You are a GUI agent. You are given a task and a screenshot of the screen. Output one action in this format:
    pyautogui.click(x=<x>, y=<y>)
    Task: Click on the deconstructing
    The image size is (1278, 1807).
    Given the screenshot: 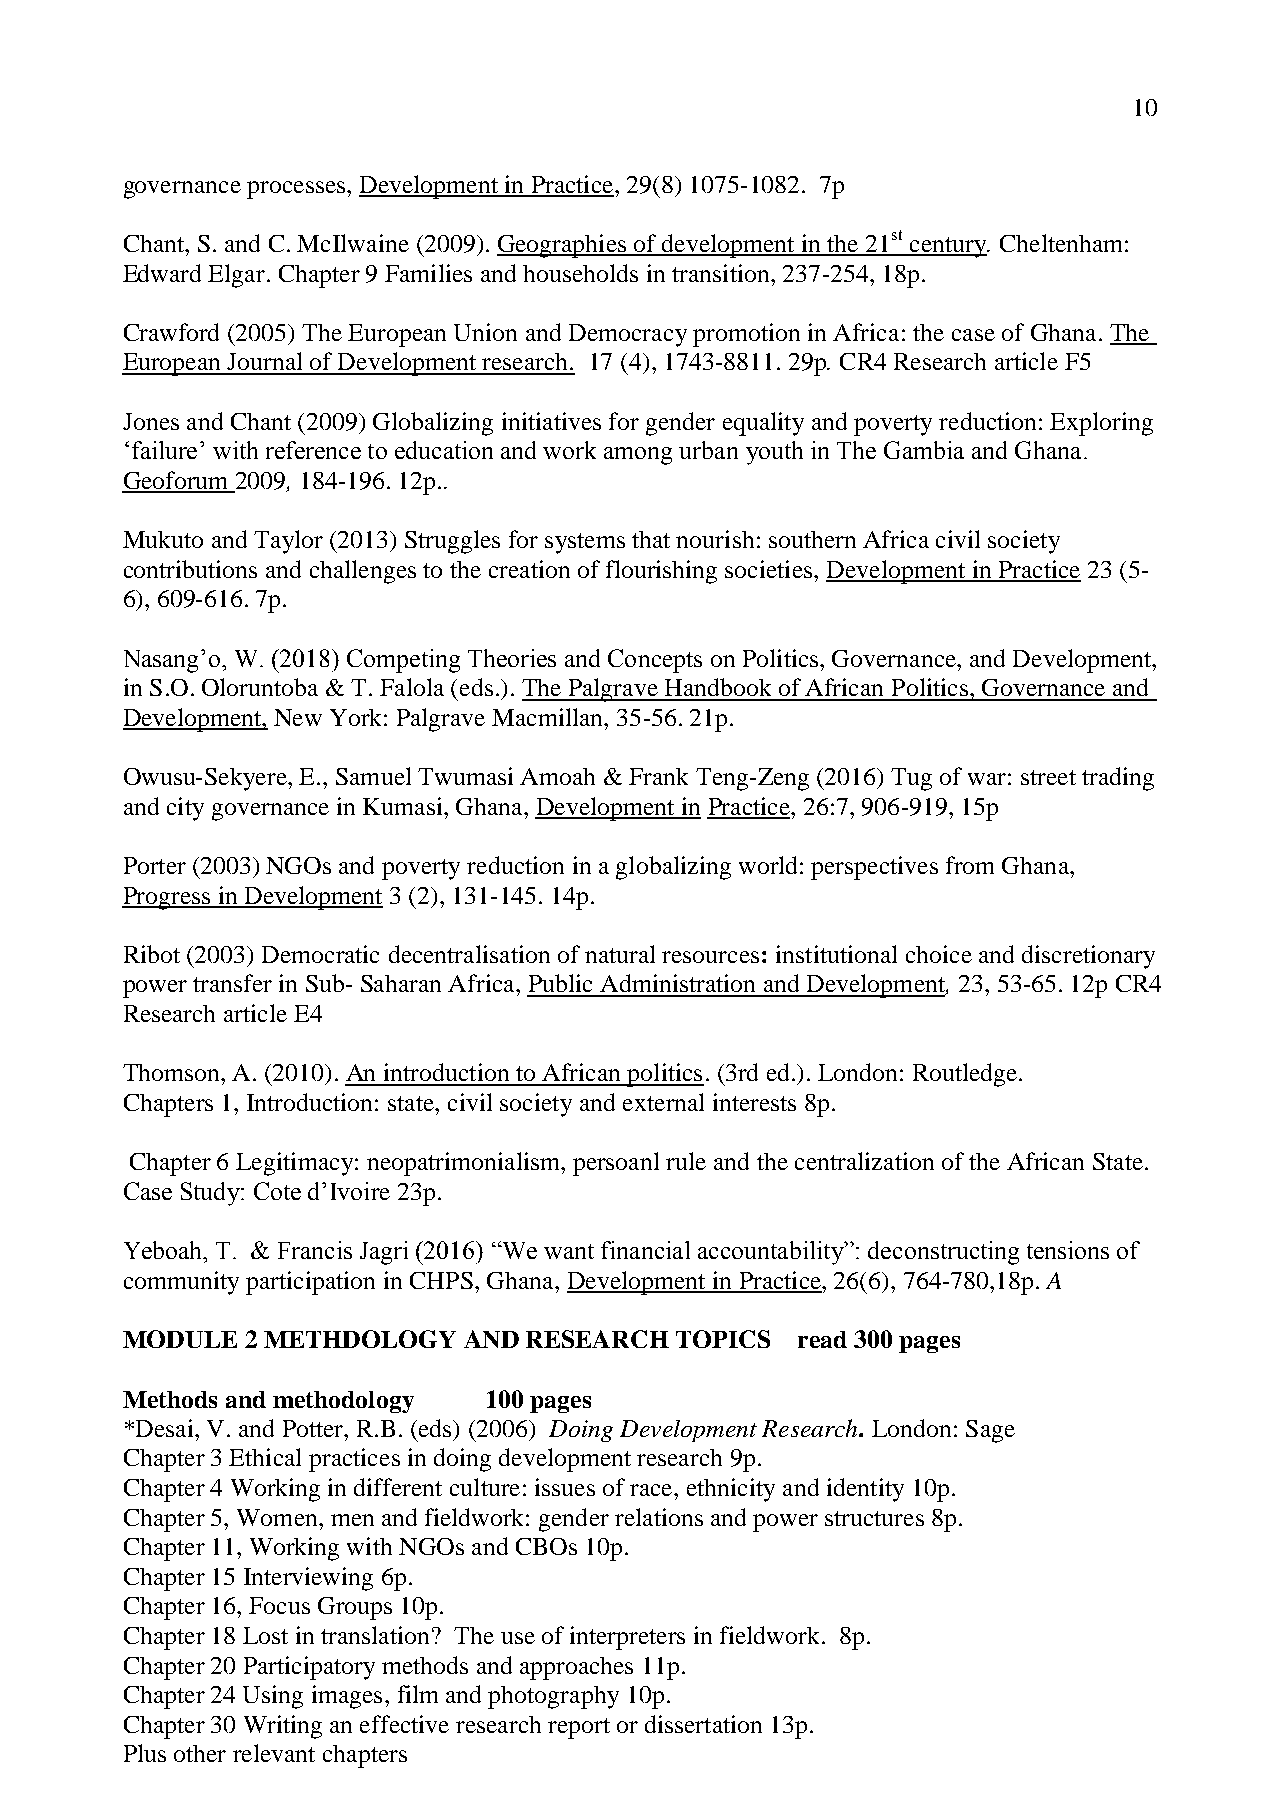 What is the action you would take?
    pyautogui.click(x=943, y=1253)
